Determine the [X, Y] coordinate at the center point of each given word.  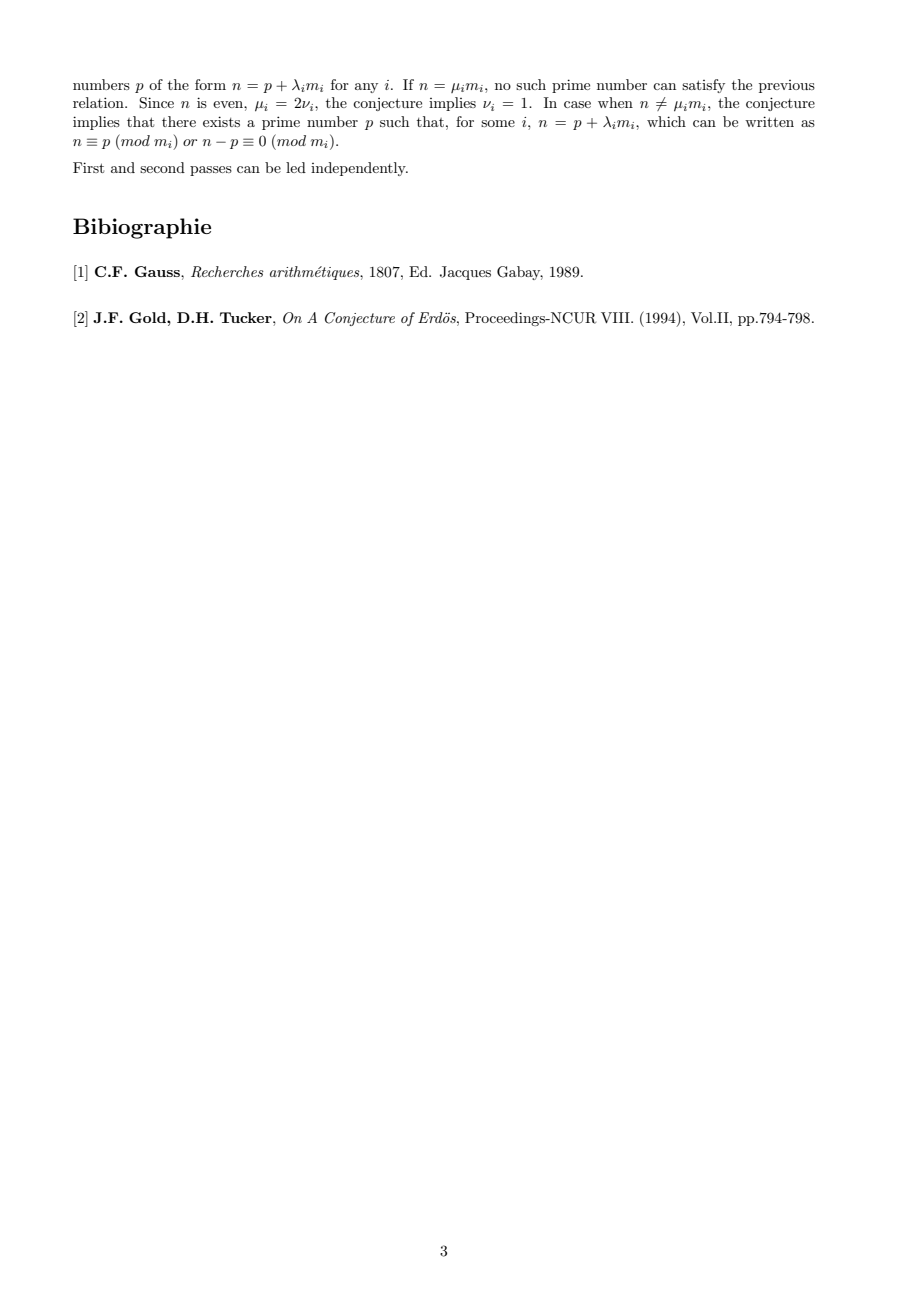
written [769, 121]
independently [359, 169]
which [666, 121]
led [296, 167]
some [498, 123]
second [162, 167]
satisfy [703, 86]
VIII [616, 317]
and [123, 167]
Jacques [465, 273]
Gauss [158, 271]
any [366, 88]
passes [211, 171]
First [88, 167]
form [210, 84]
